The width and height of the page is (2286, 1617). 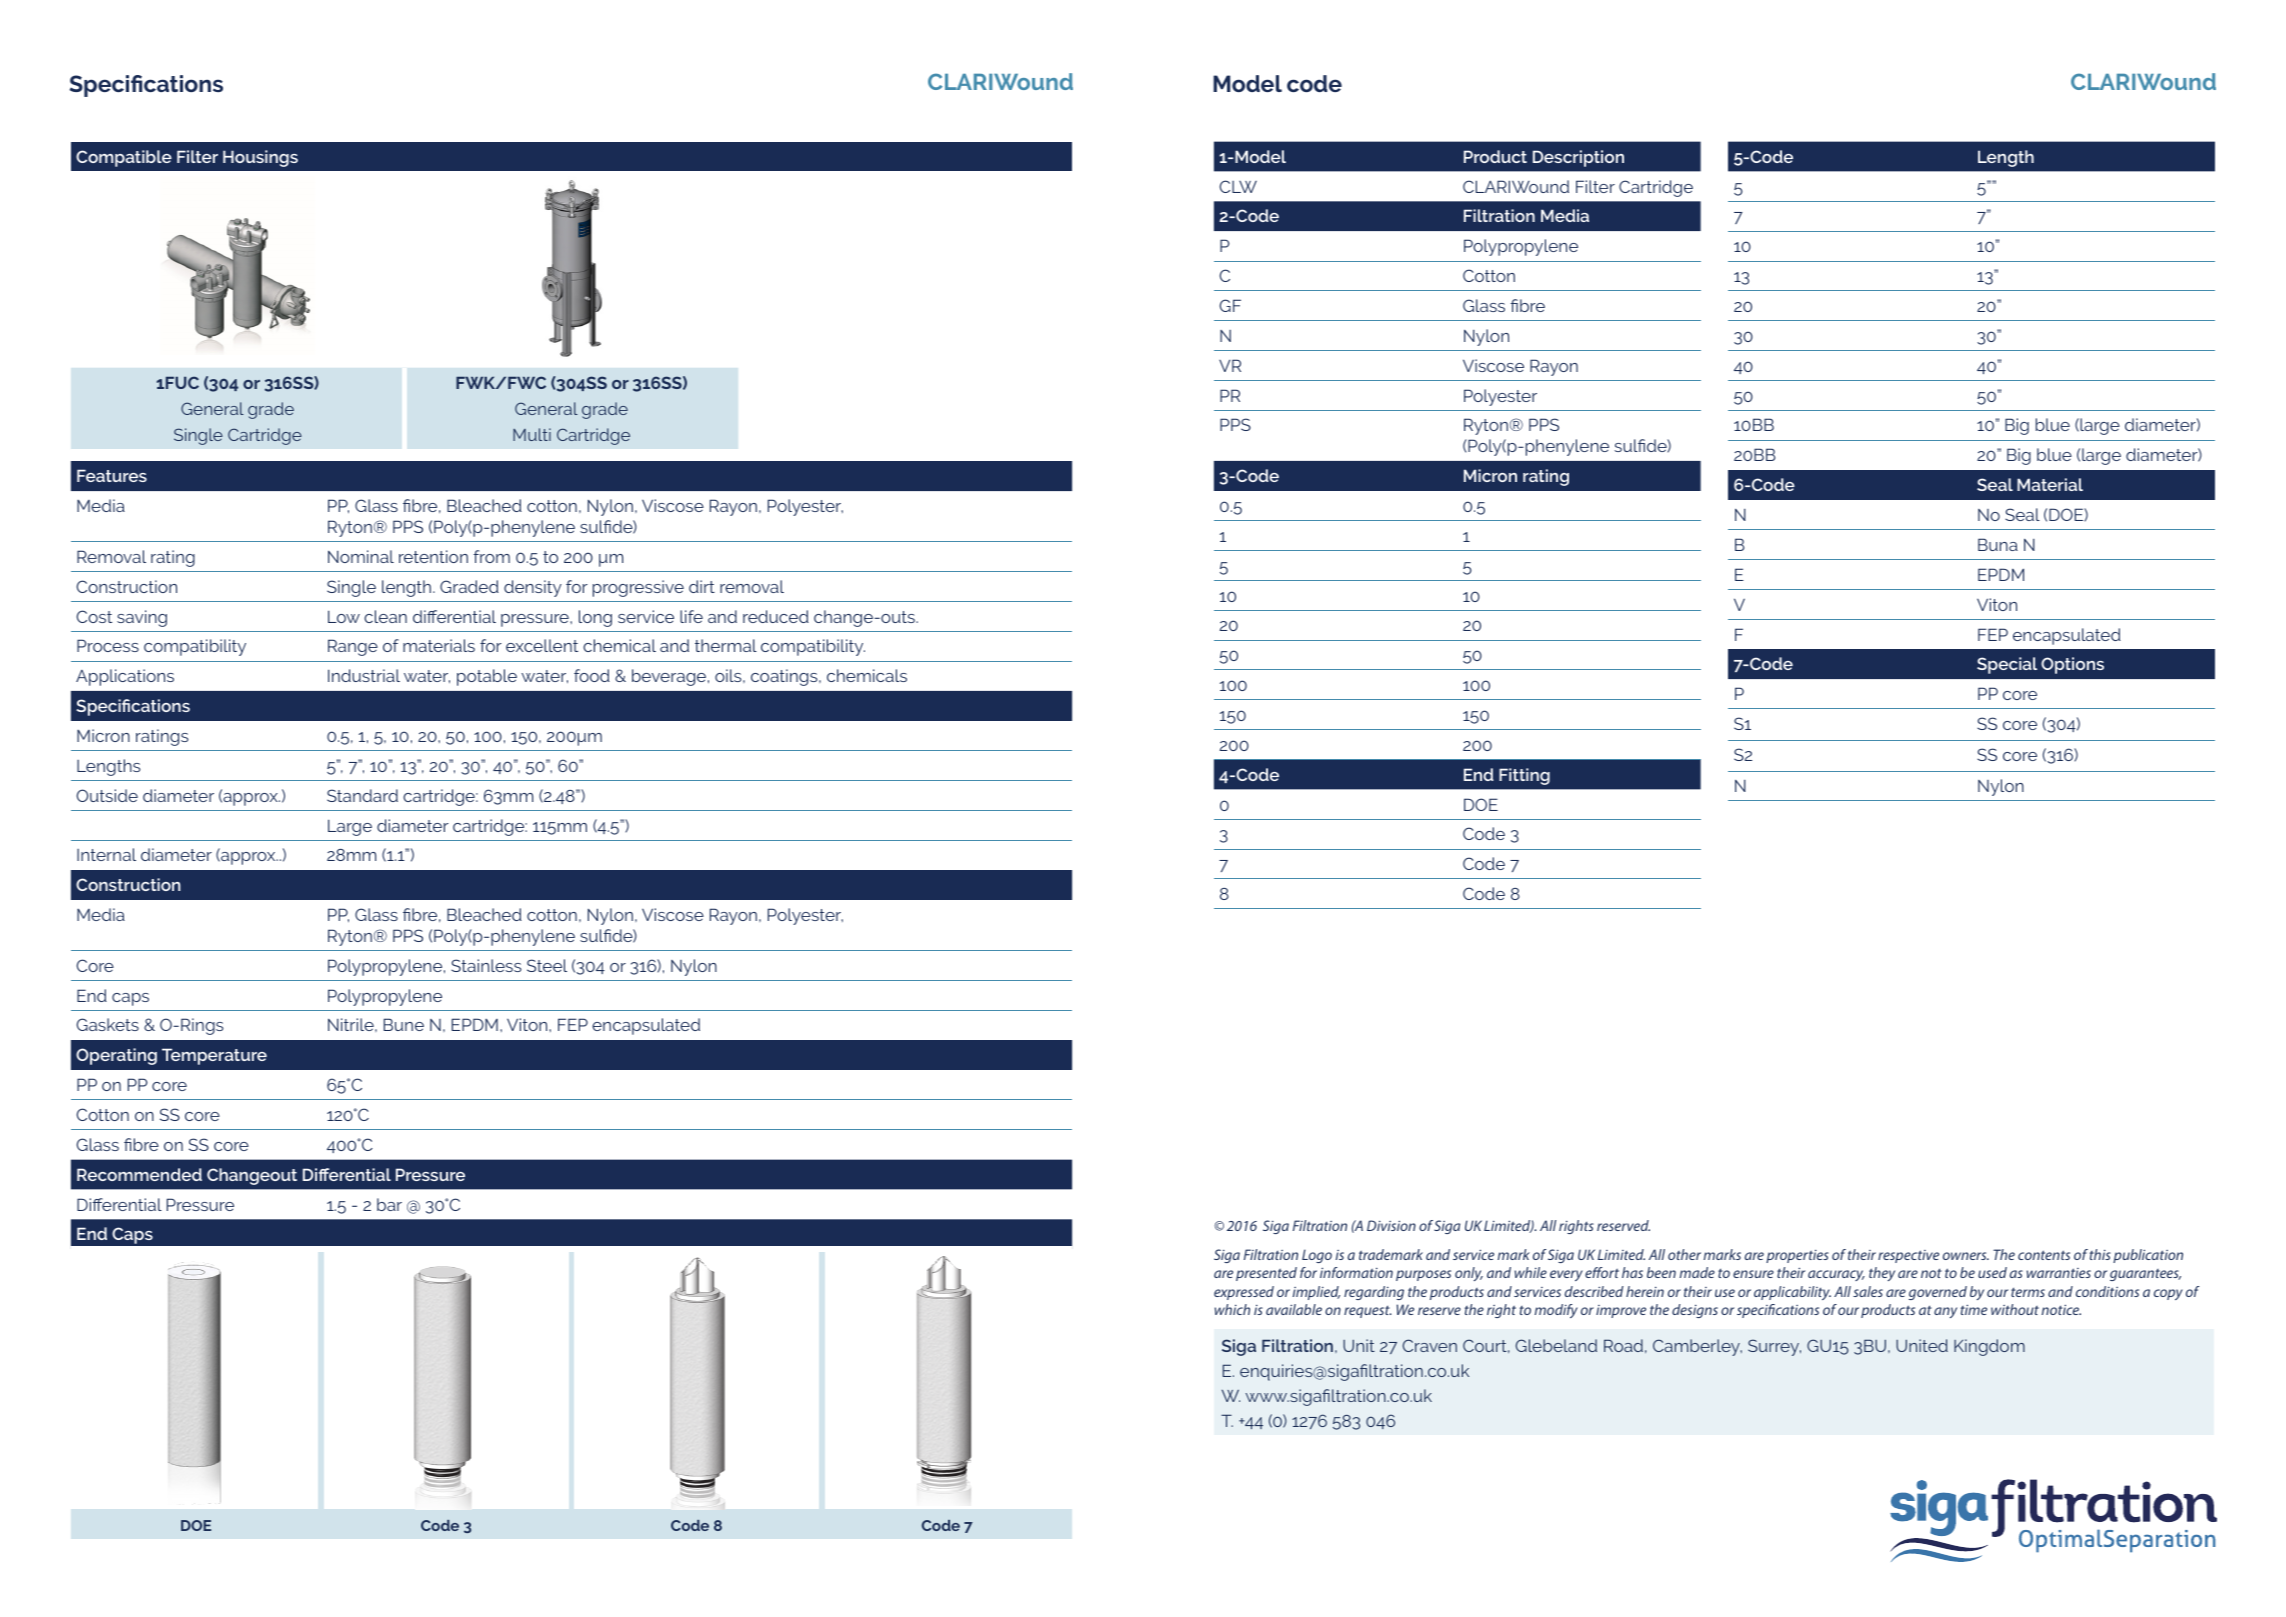 What do you see at coordinates (389, 1204) in the page?
I see `bar` at bounding box center [389, 1204].
